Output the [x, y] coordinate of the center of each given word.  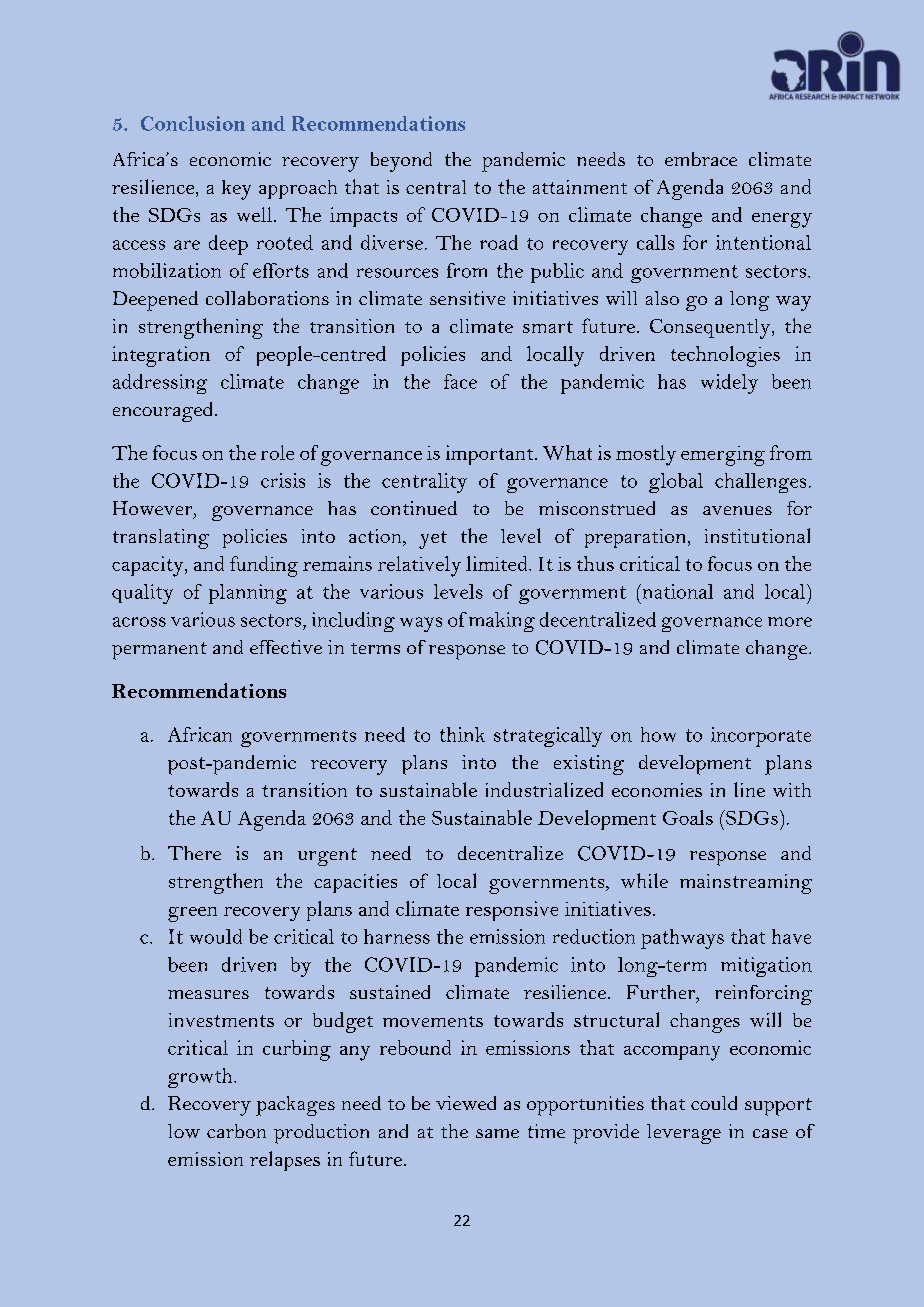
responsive [512, 911]
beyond [401, 162]
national [676, 591]
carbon [236, 1131]
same [497, 1133]
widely [729, 384]
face [460, 381]
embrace [701, 159]
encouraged [162, 412]
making [502, 622]
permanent [159, 651]
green [192, 914]
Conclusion [193, 123]
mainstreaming [746, 884]
